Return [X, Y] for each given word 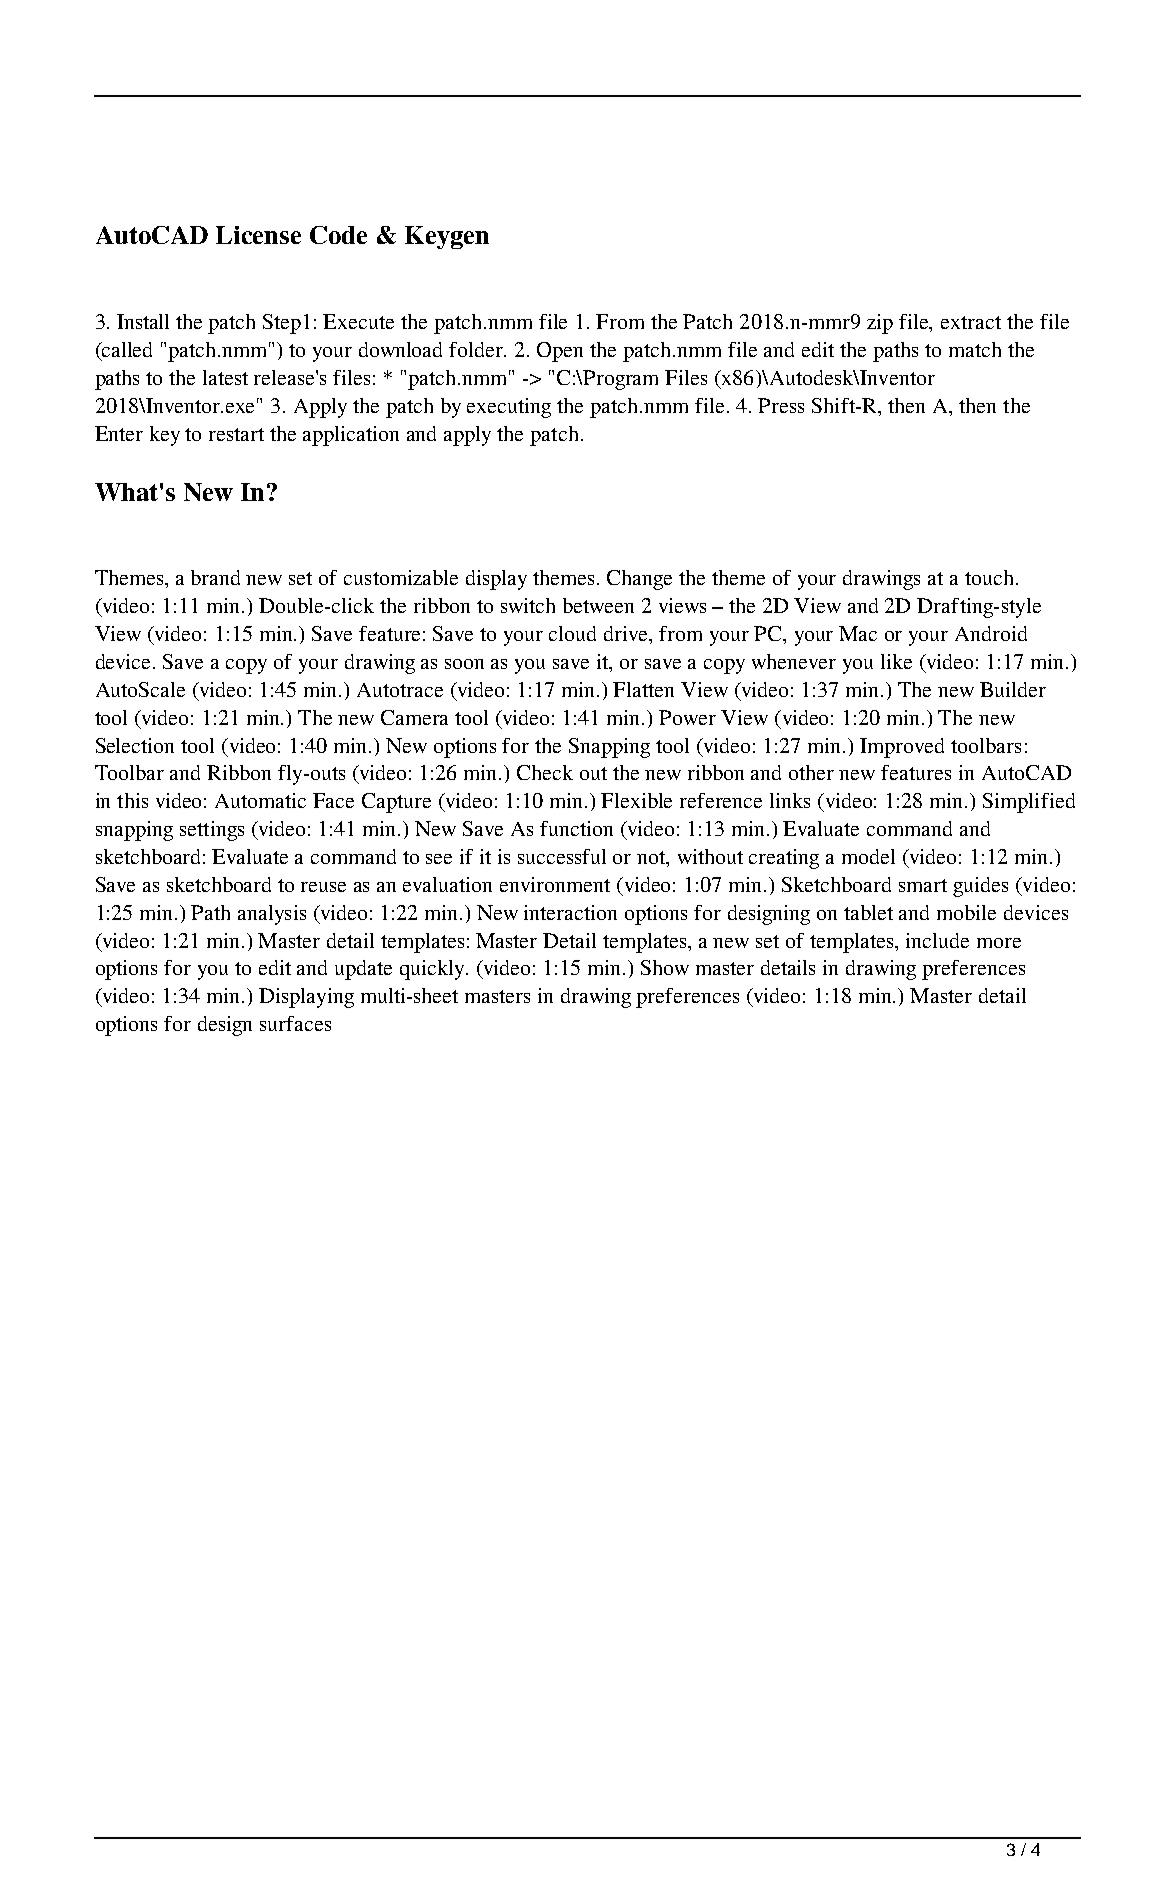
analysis [272, 915]
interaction [570, 912]
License [258, 235]
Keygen [447, 237]
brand [215, 577]
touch [989, 577]
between [598, 605]
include [937, 940]
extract [971, 322]
